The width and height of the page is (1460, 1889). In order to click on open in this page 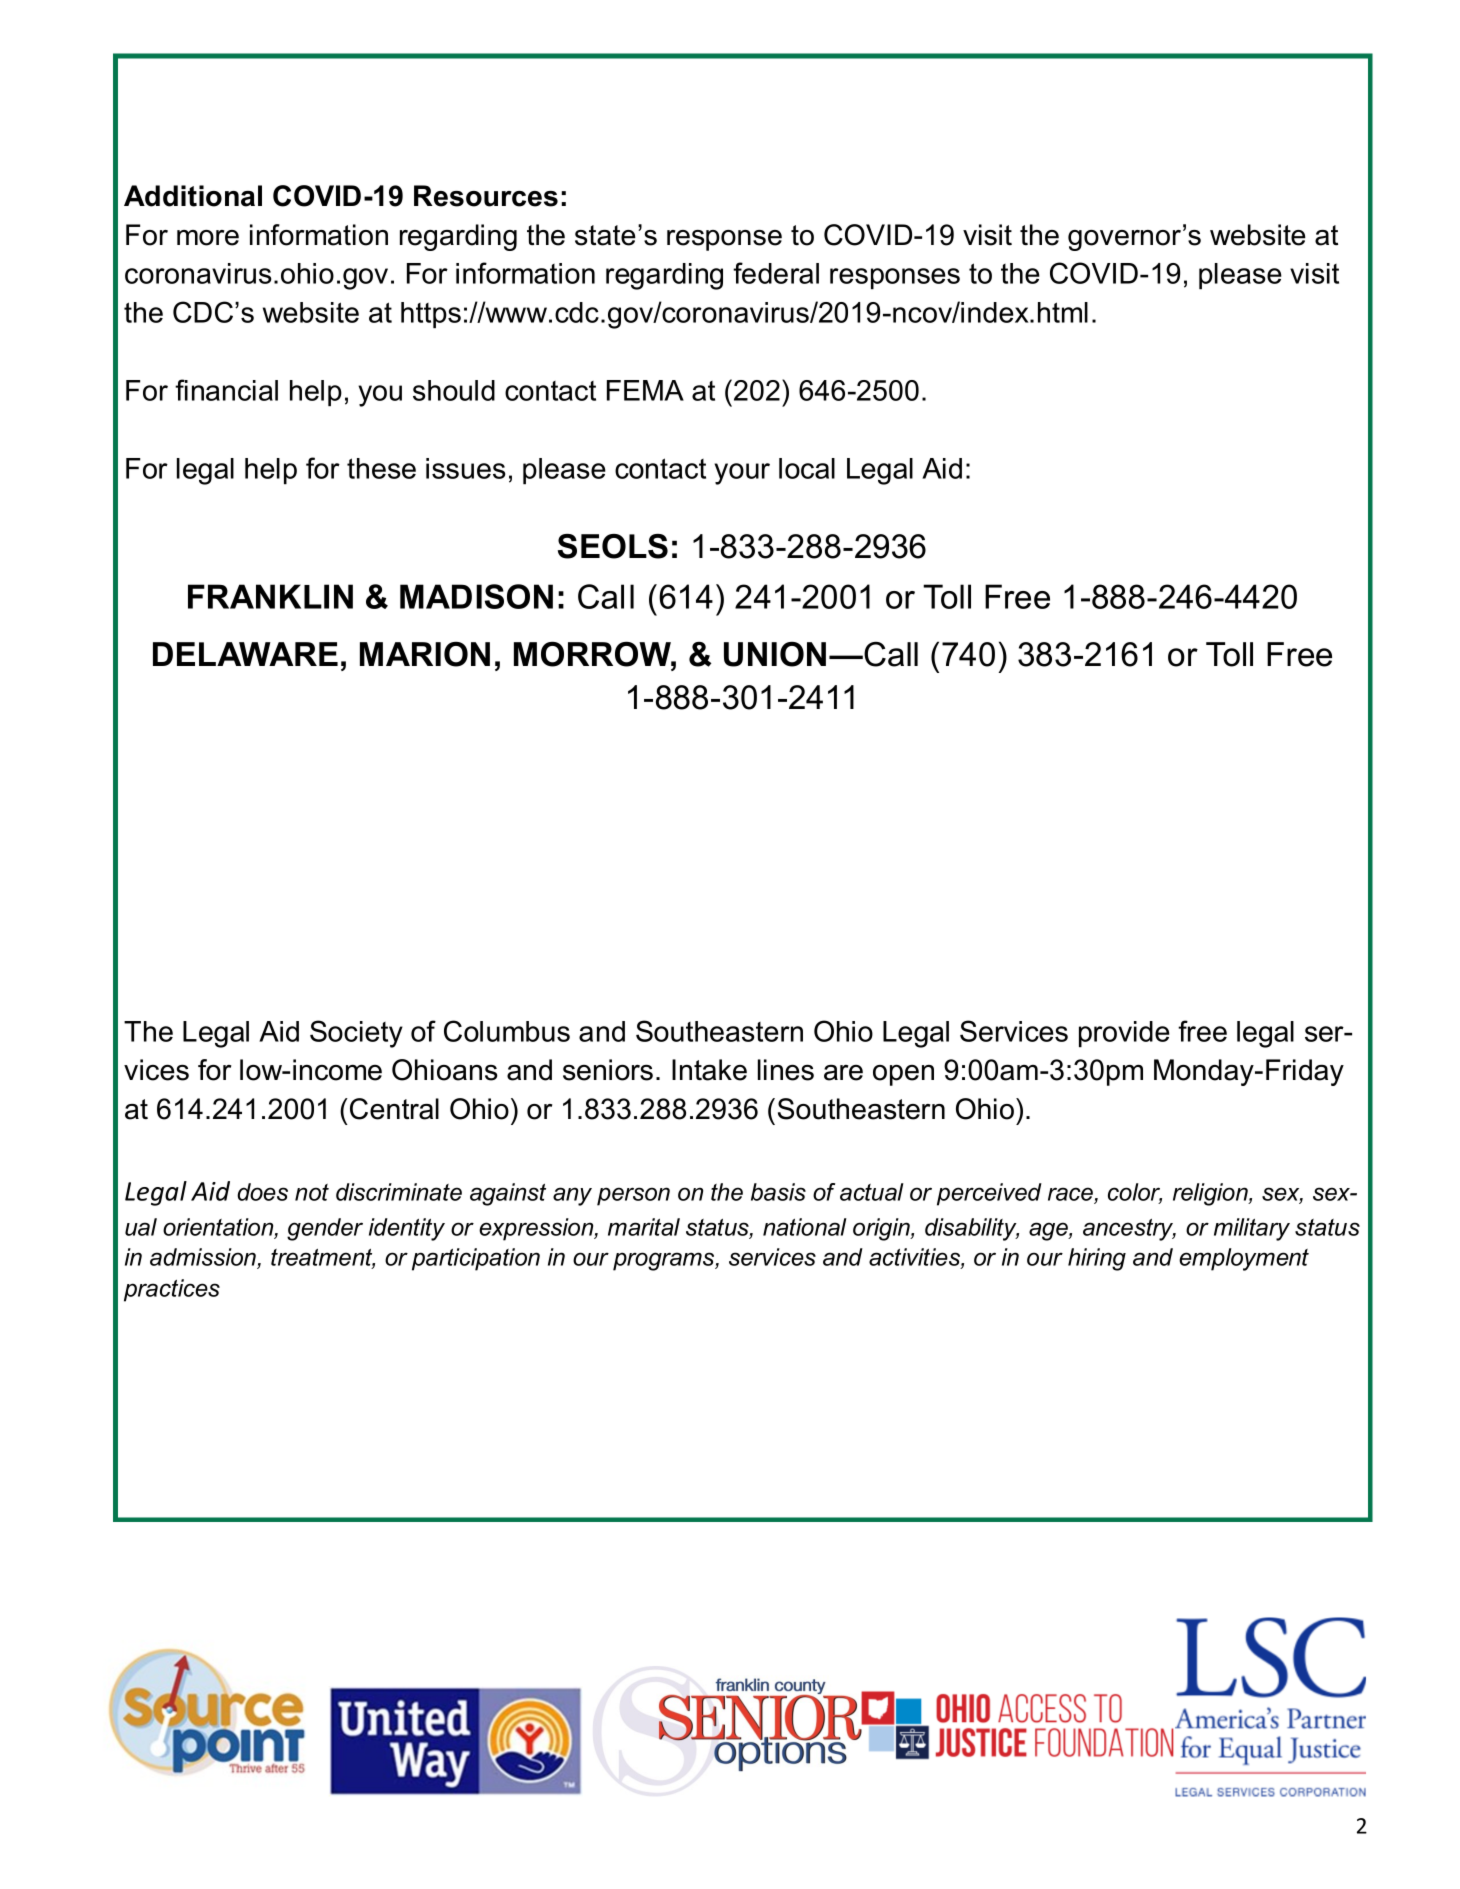, I will do `click(903, 1075)`.
